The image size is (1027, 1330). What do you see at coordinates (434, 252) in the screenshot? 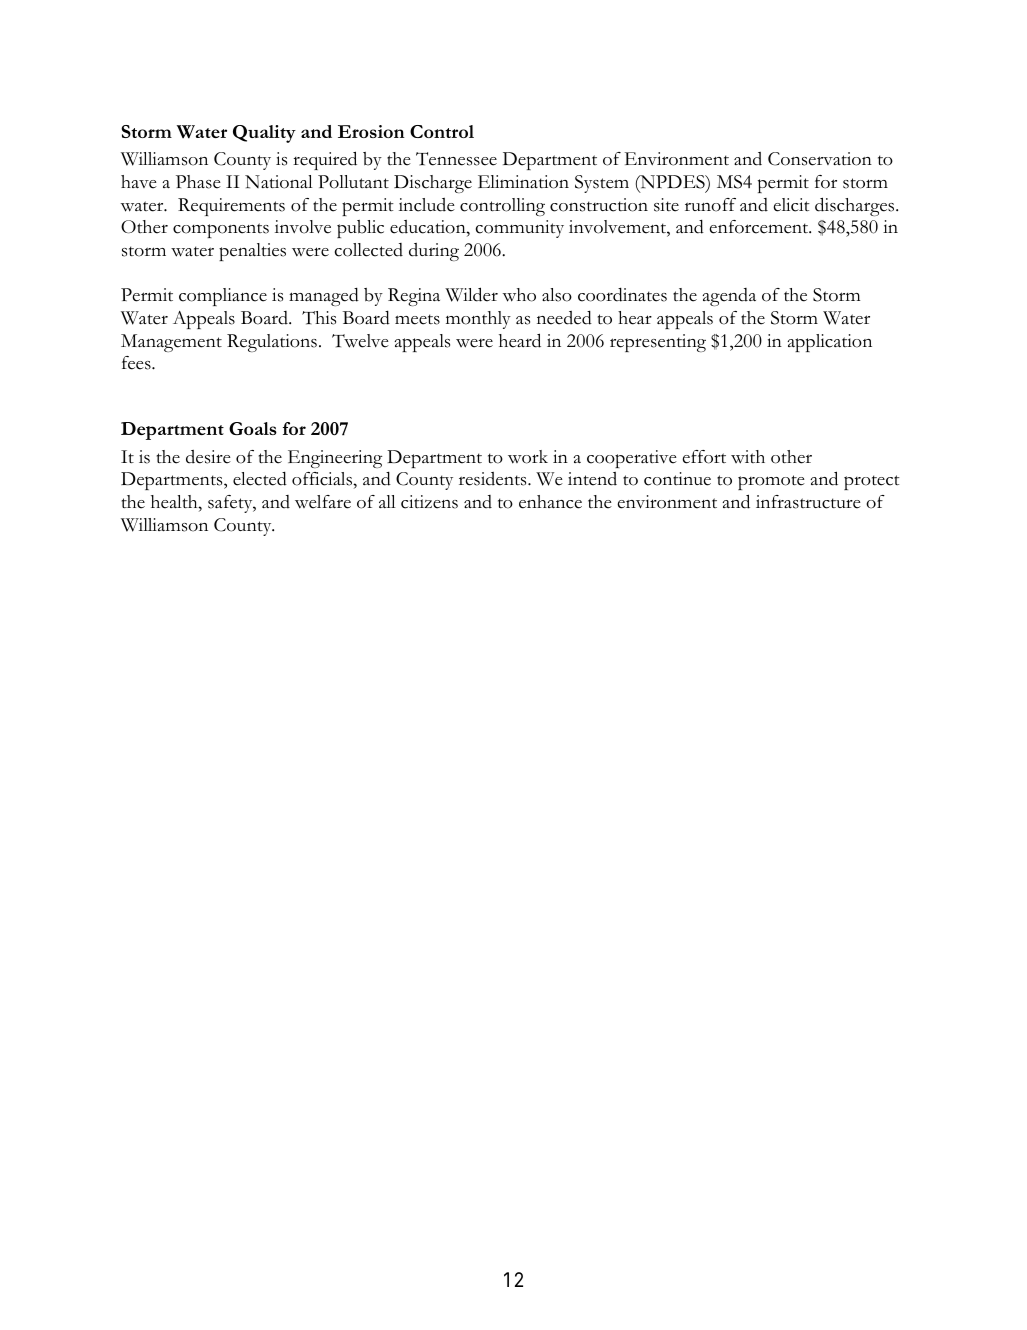
I see `during` at bounding box center [434, 252].
